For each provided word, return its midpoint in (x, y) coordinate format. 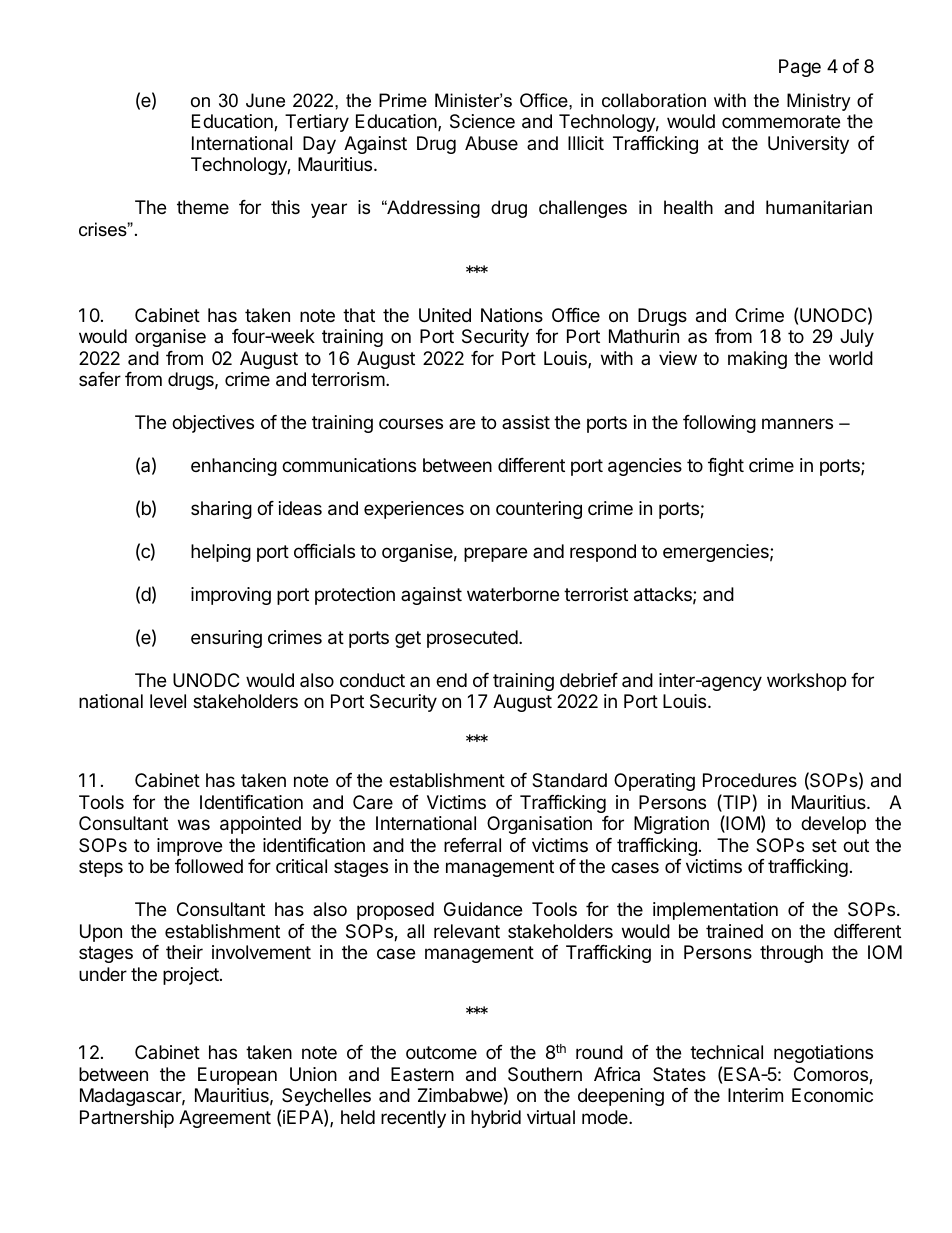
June (265, 100)
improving (231, 596)
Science (482, 121)
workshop (806, 682)
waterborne (513, 594)
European (237, 1076)
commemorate (781, 121)
